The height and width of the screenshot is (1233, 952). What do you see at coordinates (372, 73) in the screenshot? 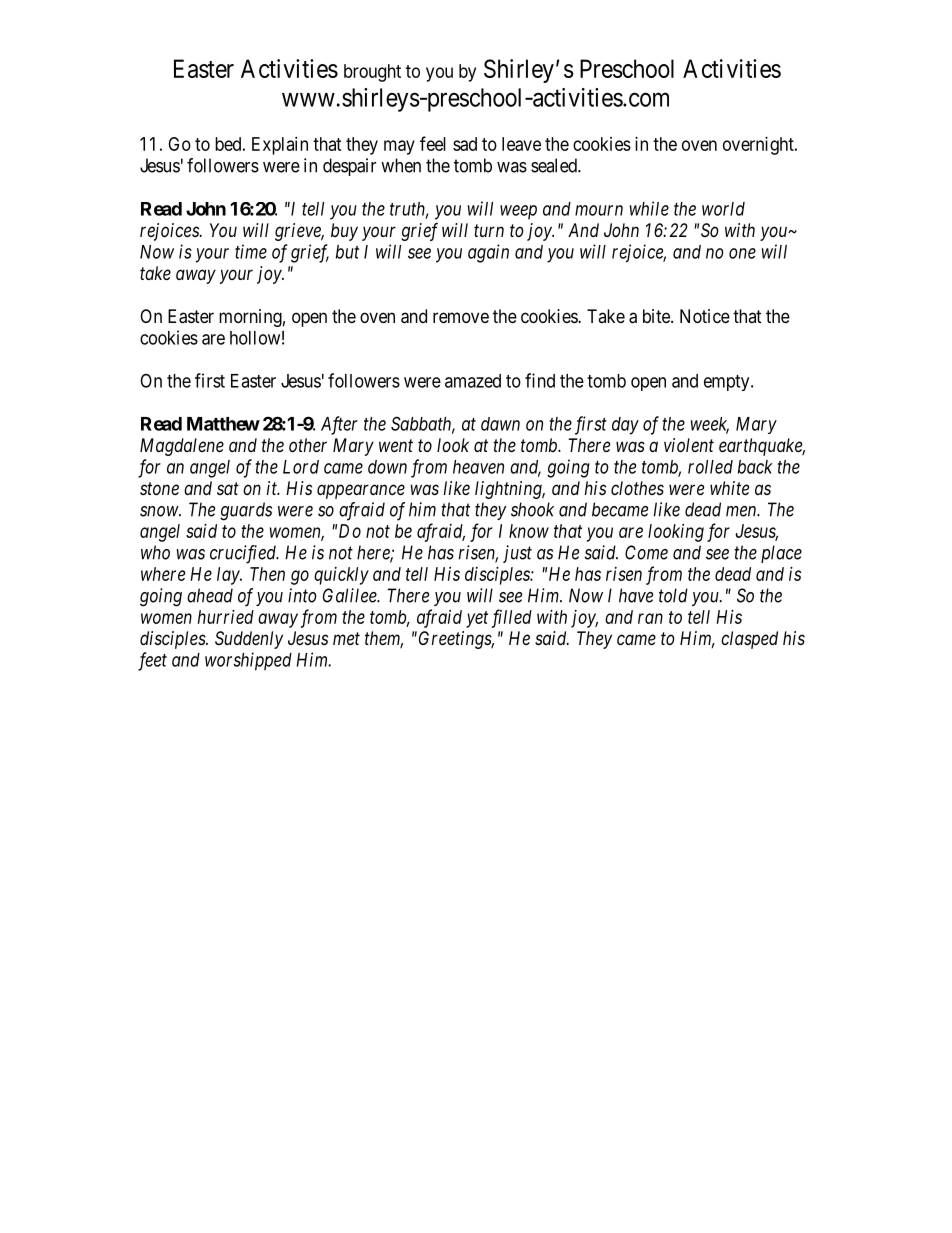
I see `brought` at bounding box center [372, 73].
